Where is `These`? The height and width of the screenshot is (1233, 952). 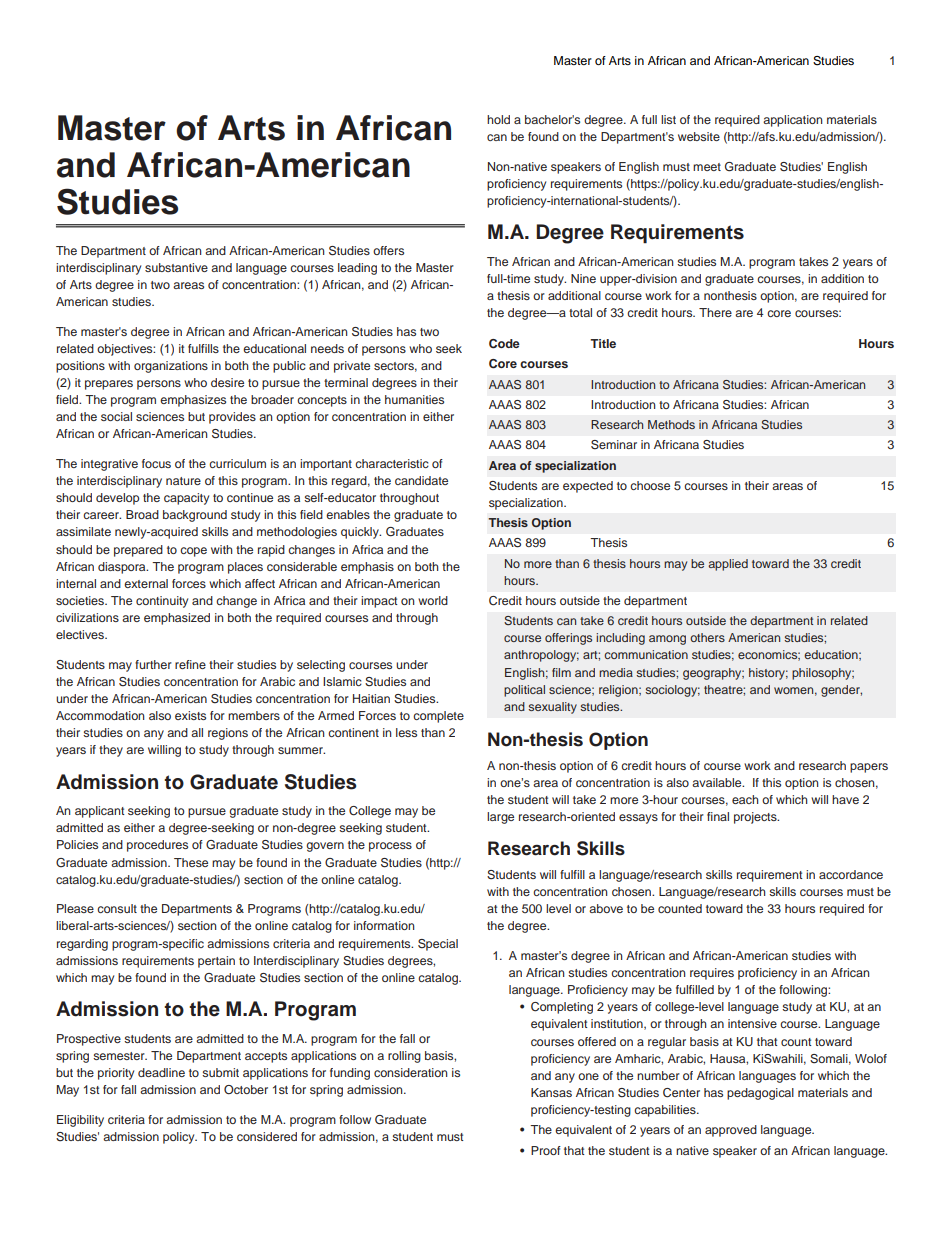 These is located at coordinates (191, 862).
